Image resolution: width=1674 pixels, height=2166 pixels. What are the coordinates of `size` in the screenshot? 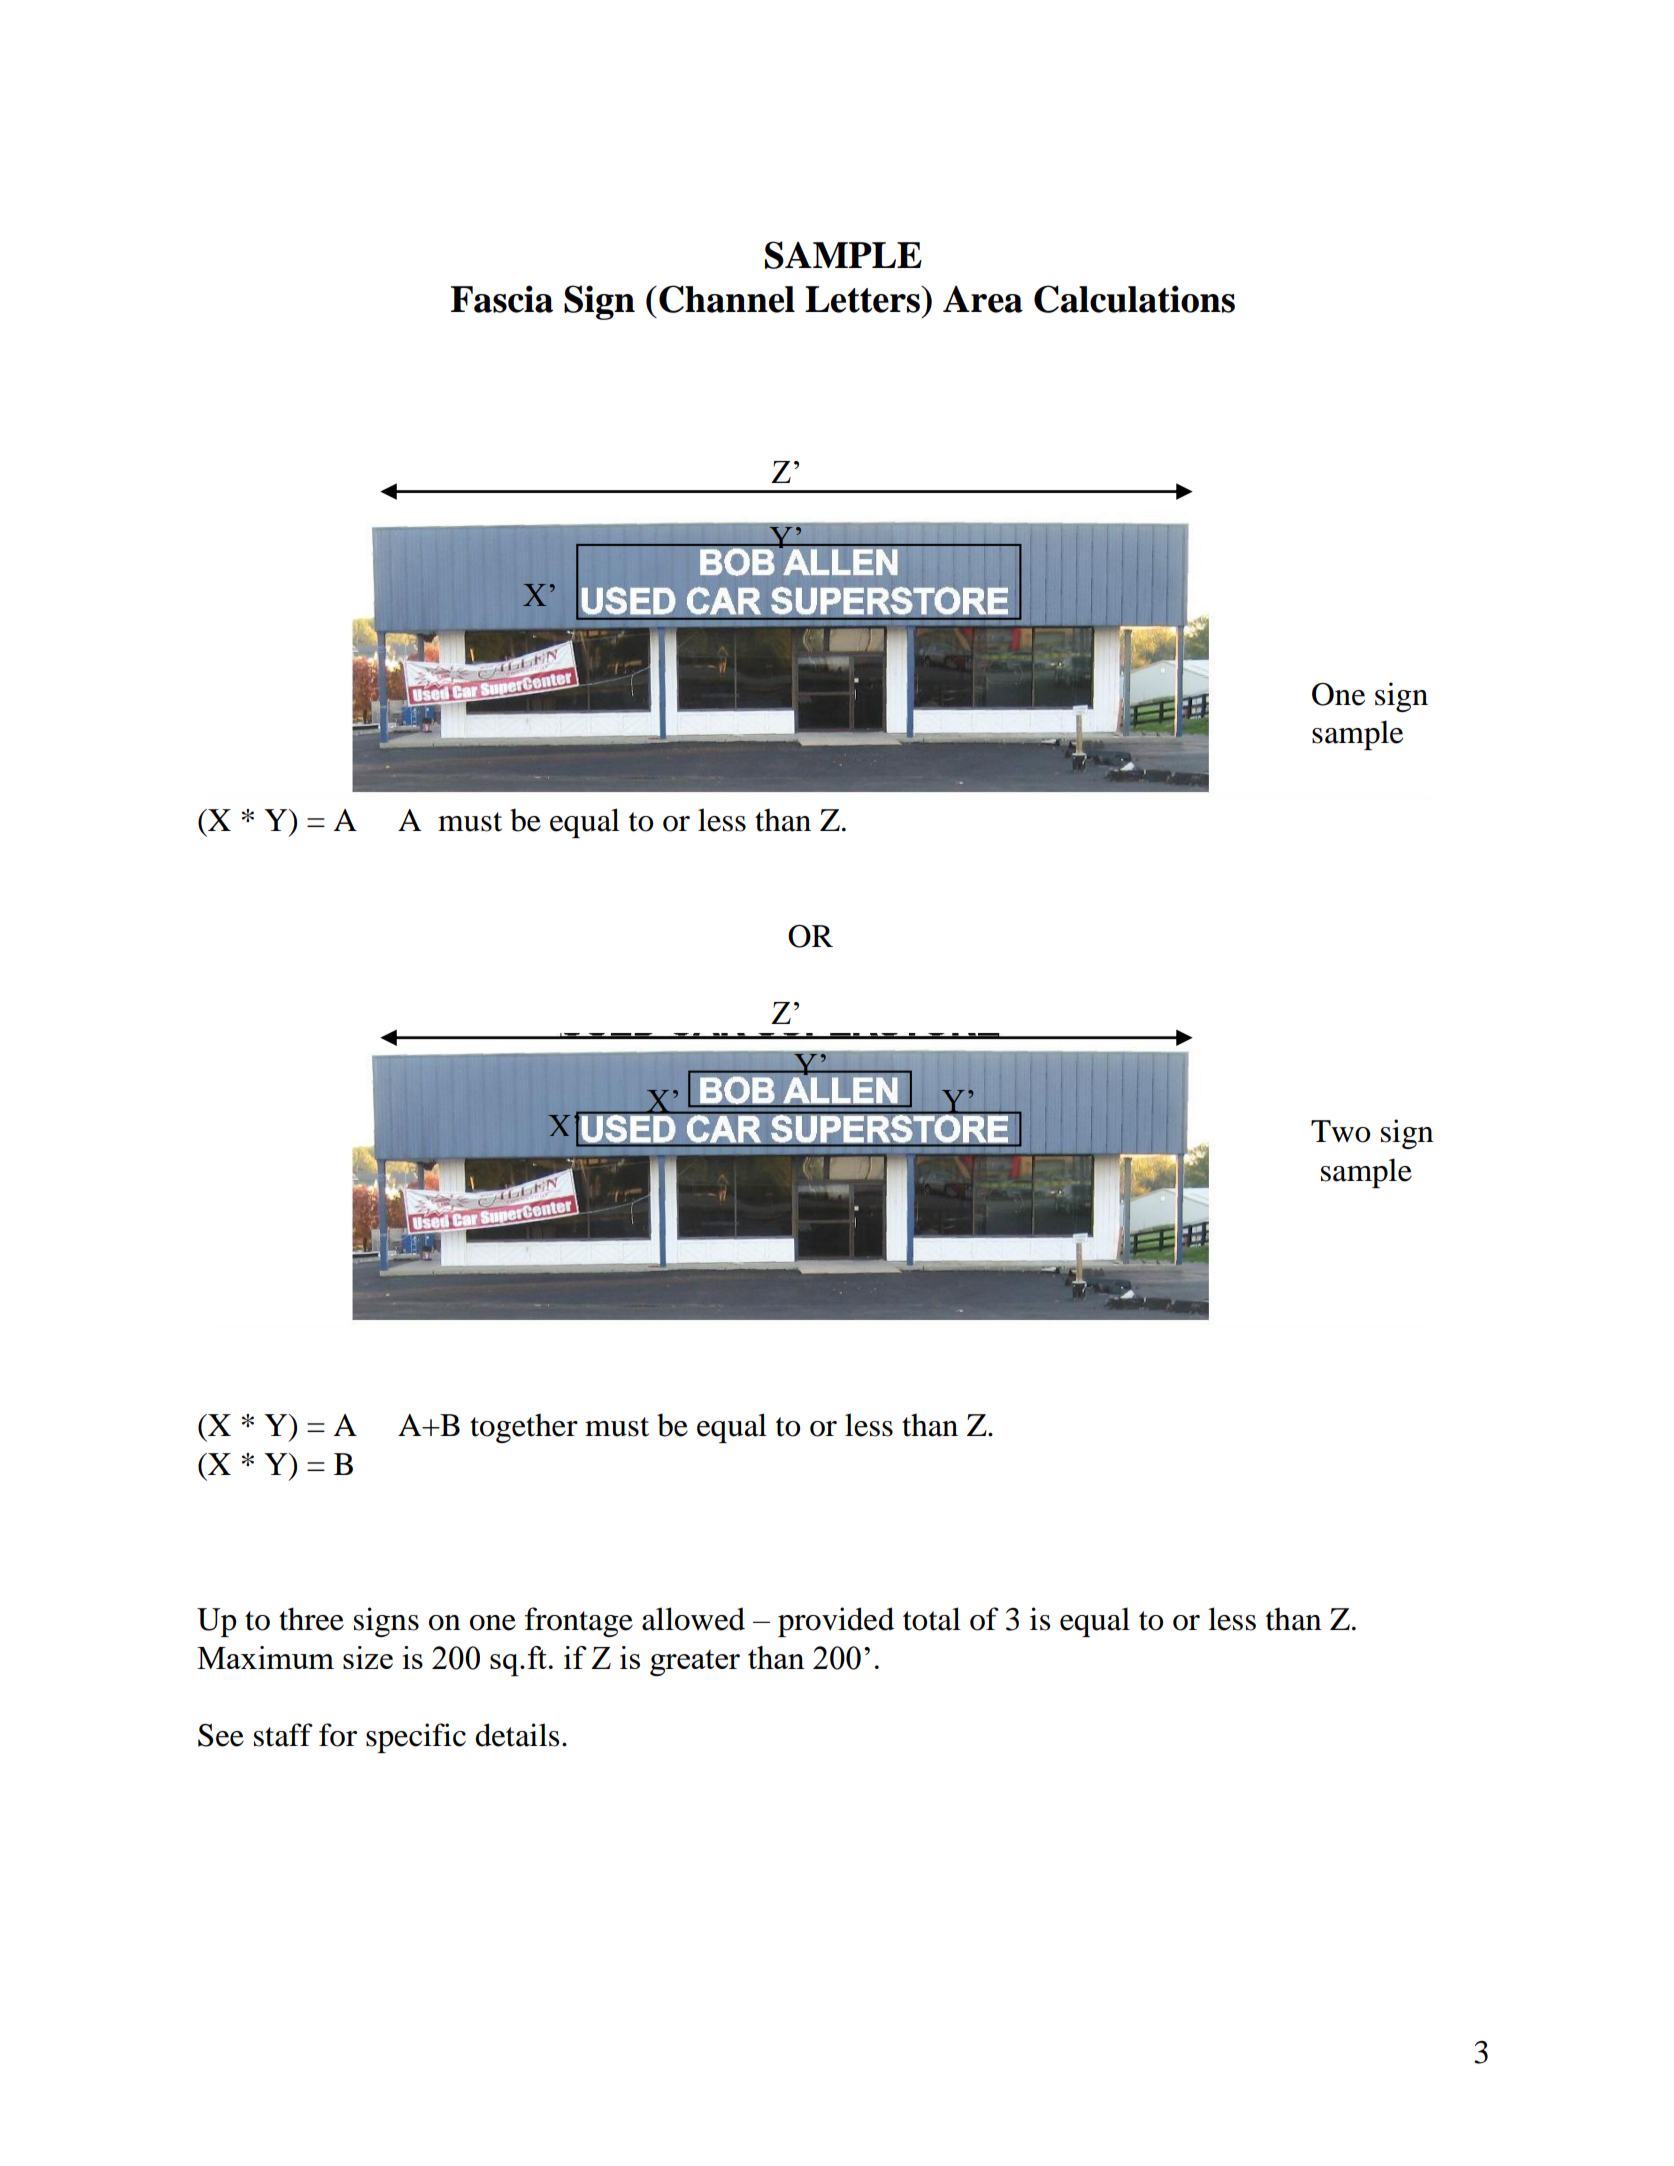 It's located at (368, 1657).
